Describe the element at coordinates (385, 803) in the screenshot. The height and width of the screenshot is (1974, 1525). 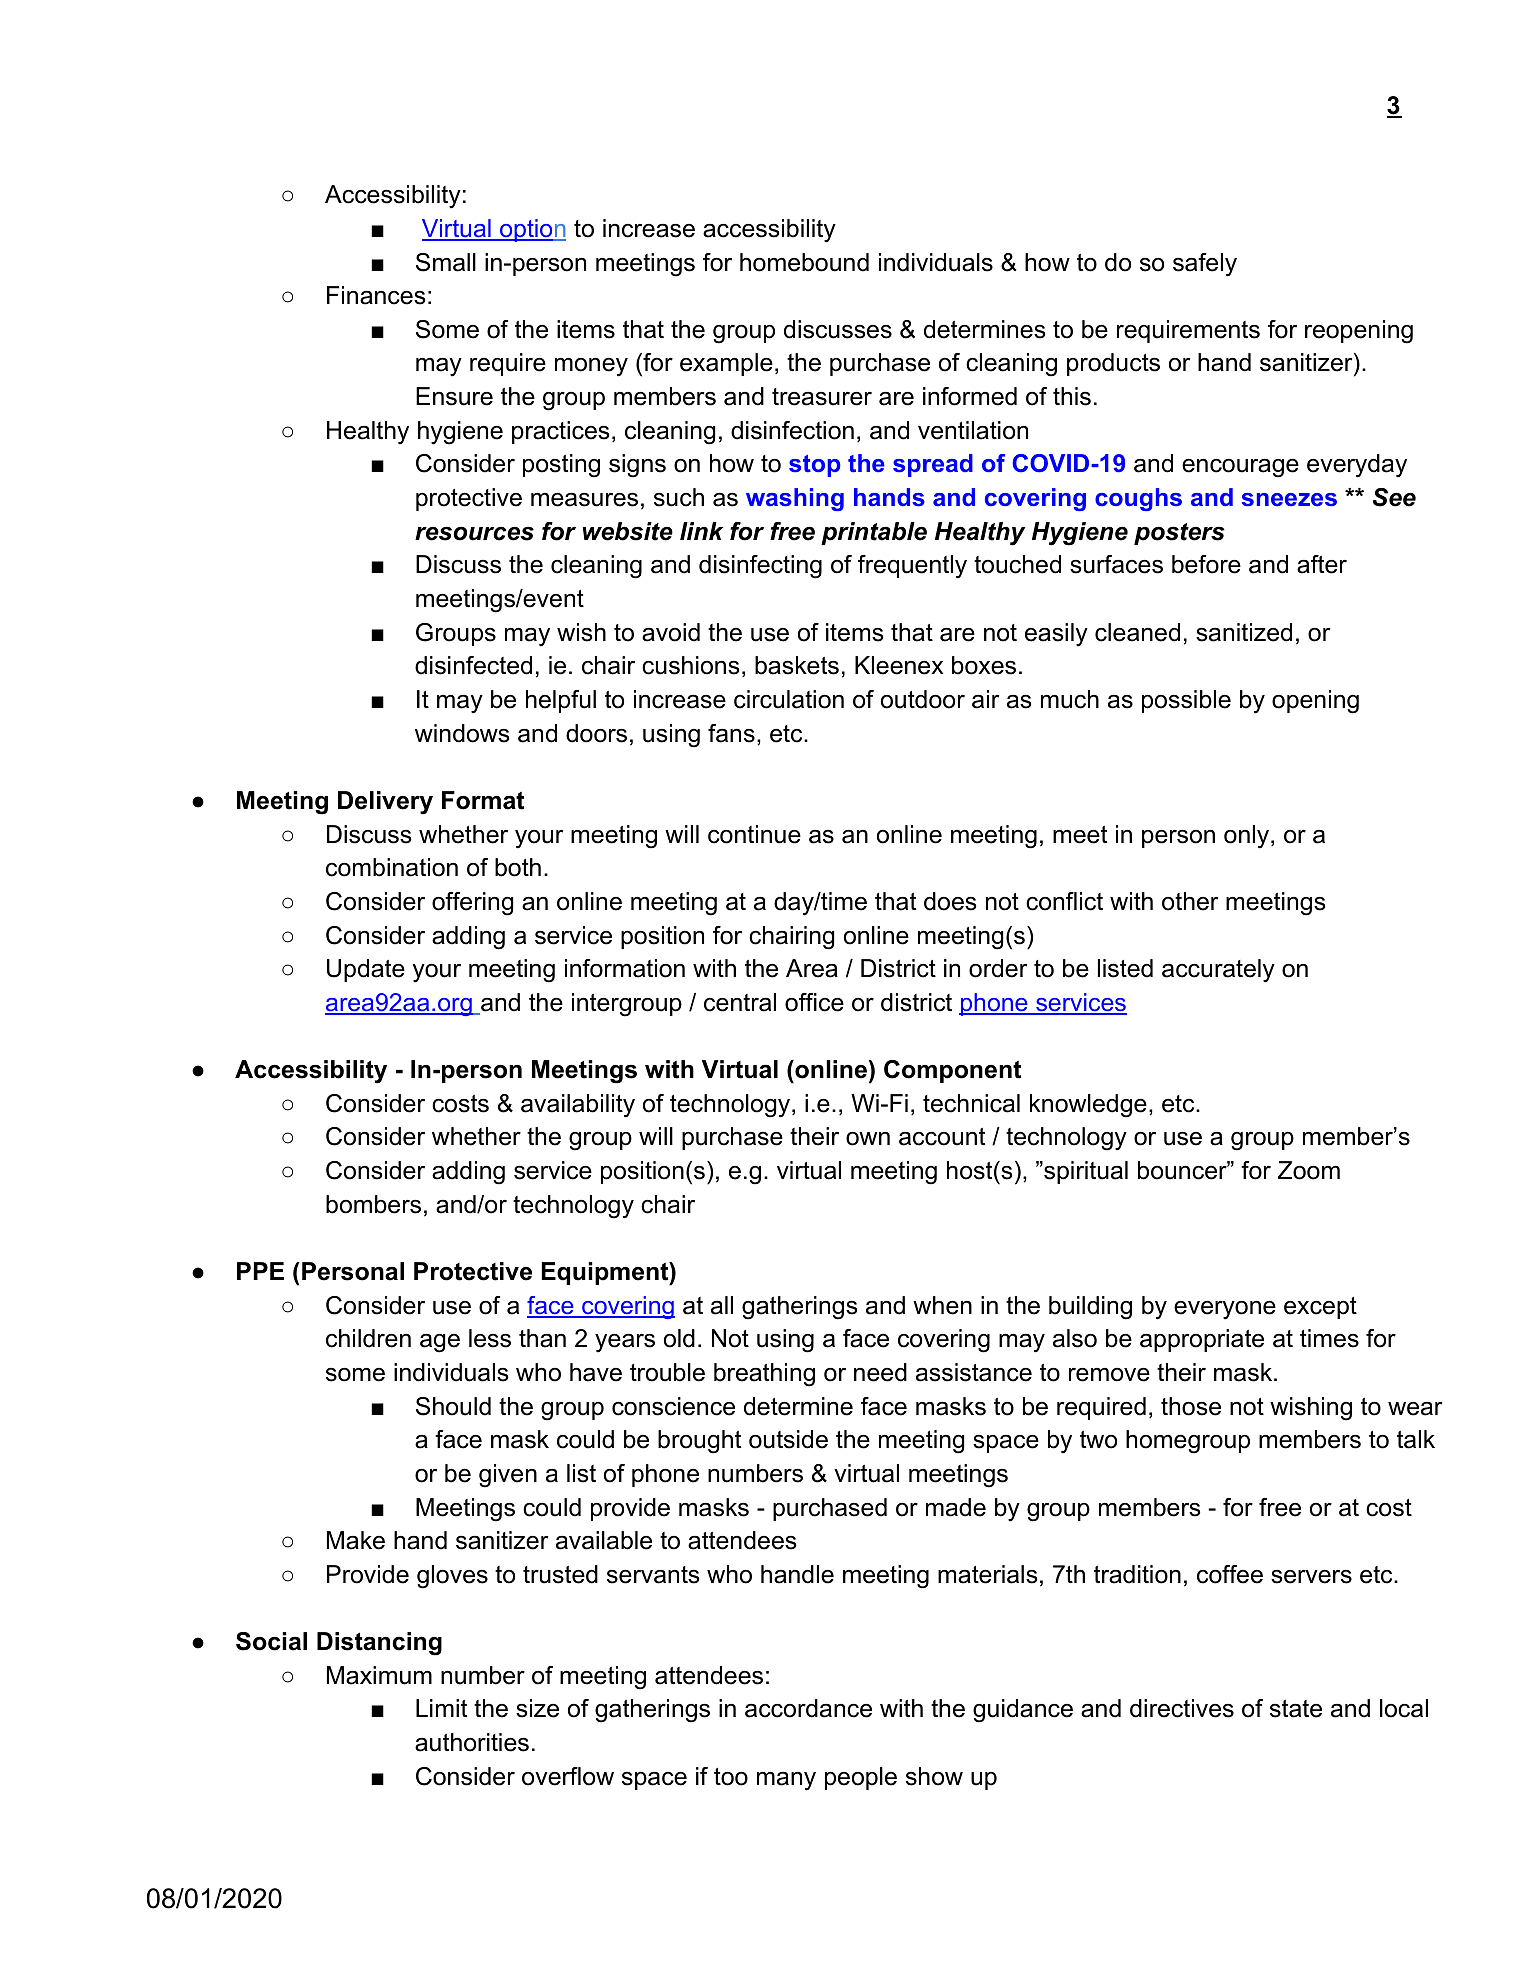
I see `Delivery` at that location.
